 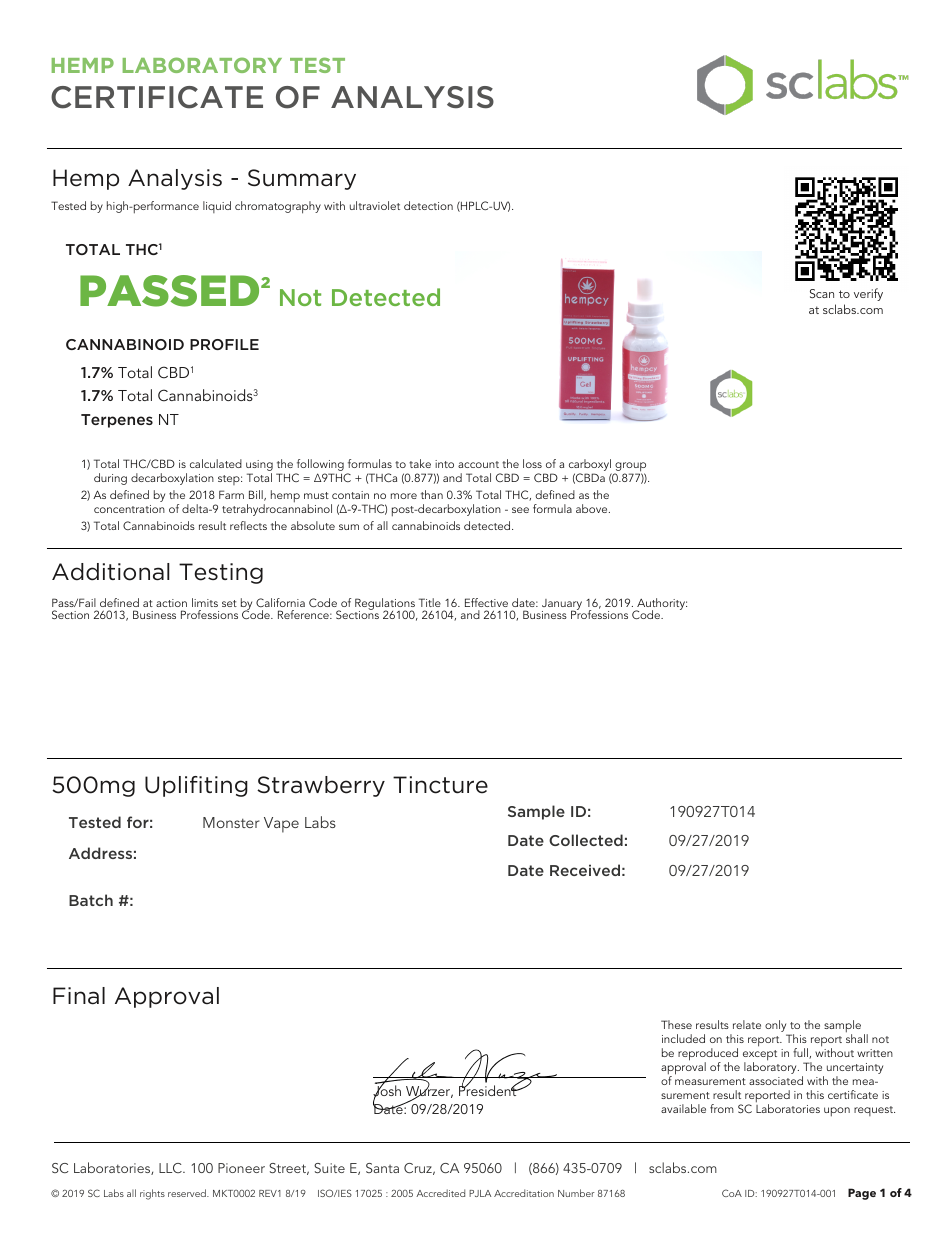 What do you see at coordinates (171, 1168) in the screenshot?
I see `LLC` at bounding box center [171, 1168].
